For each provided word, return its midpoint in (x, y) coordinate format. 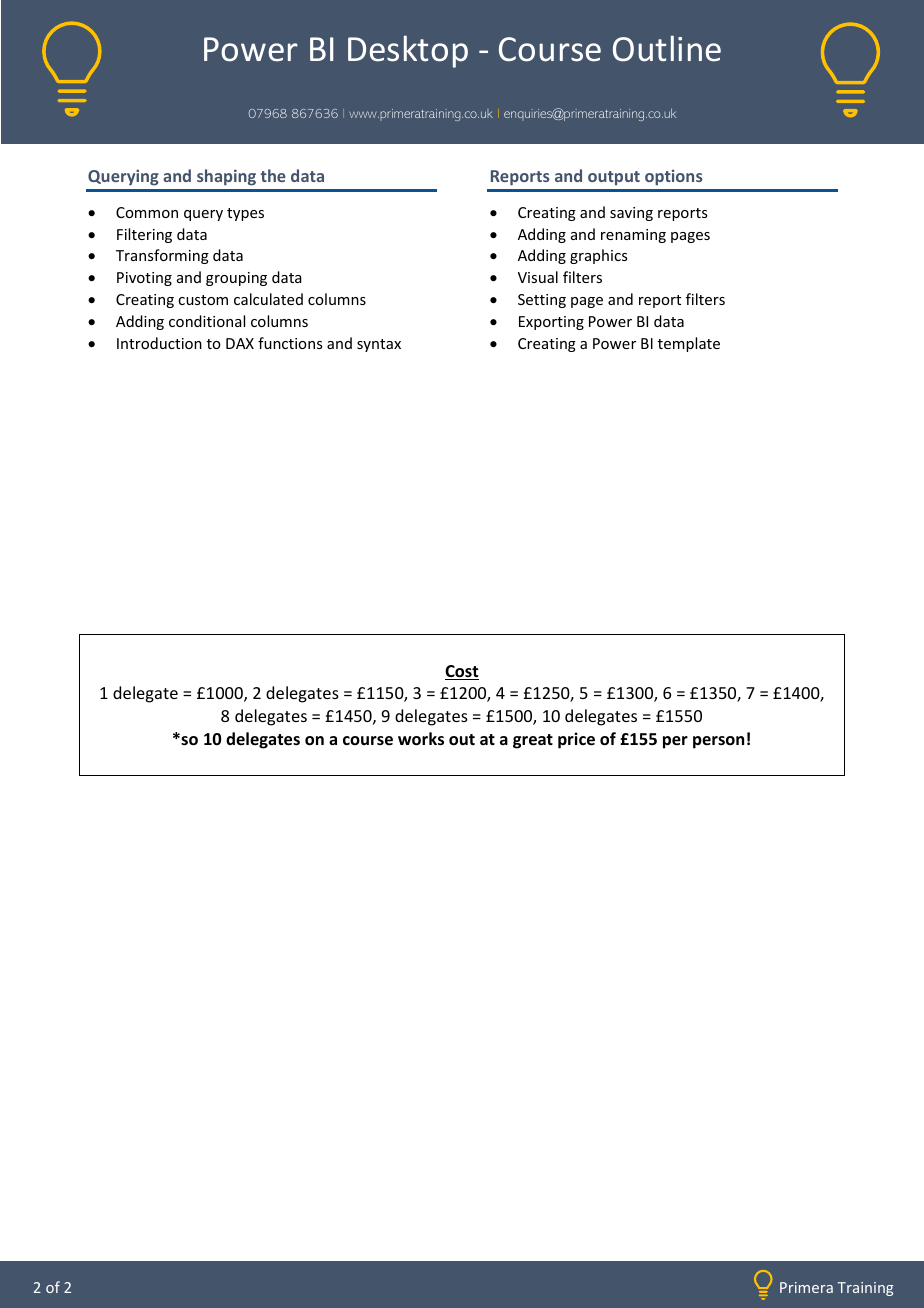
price (576, 740)
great (533, 741)
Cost (462, 672)
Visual (538, 277)
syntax (379, 345)
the (273, 175)
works (421, 739)
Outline (667, 48)
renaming (633, 236)
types (245, 214)
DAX (240, 343)
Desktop (408, 51)
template (689, 344)
